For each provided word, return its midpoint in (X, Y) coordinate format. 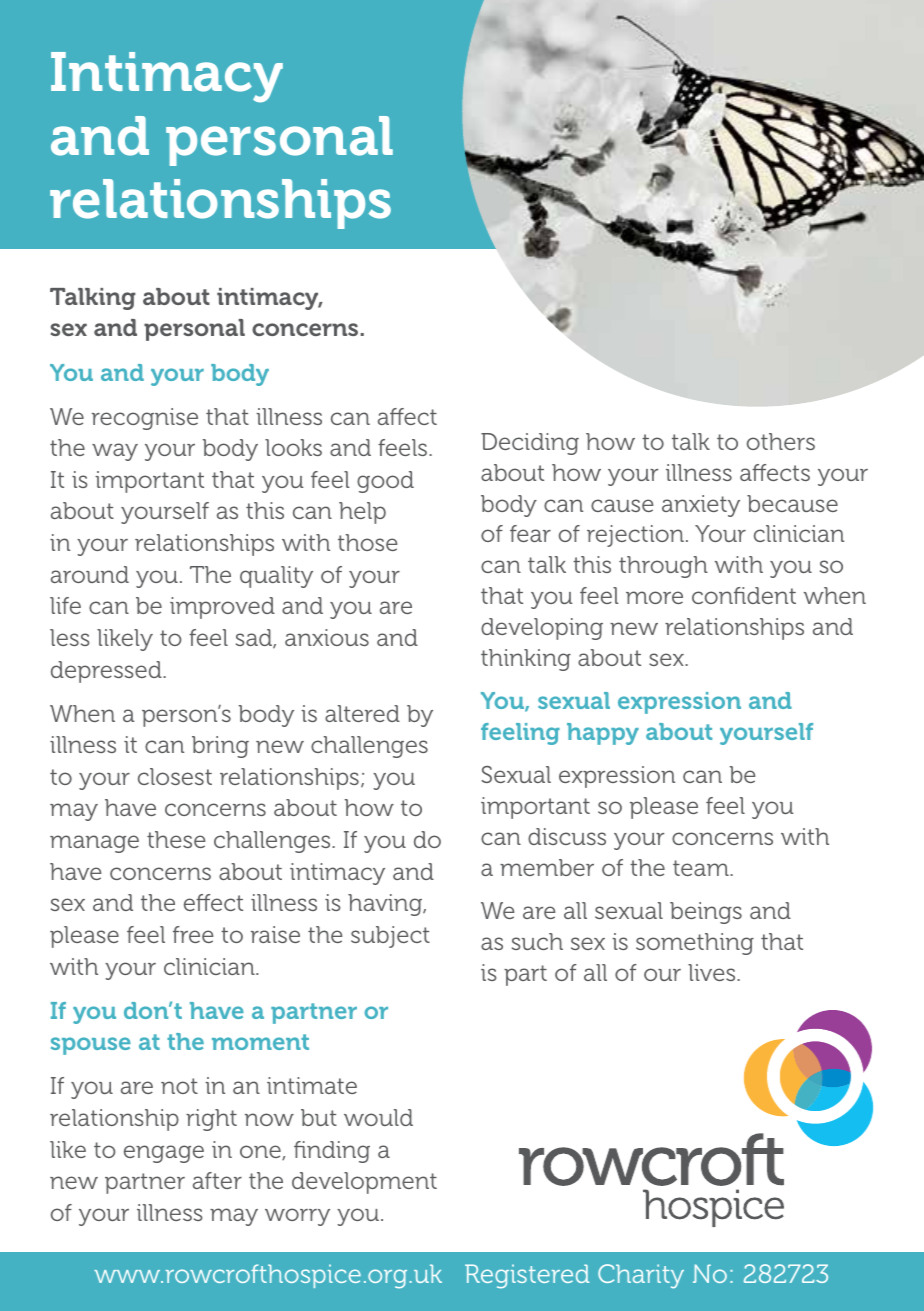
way (115, 452)
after (217, 1180)
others (781, 441)
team (702, 868)
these (176, 839)
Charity (641, 1276)
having (386, 905)
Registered (527, 1276)
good (385, 482)
